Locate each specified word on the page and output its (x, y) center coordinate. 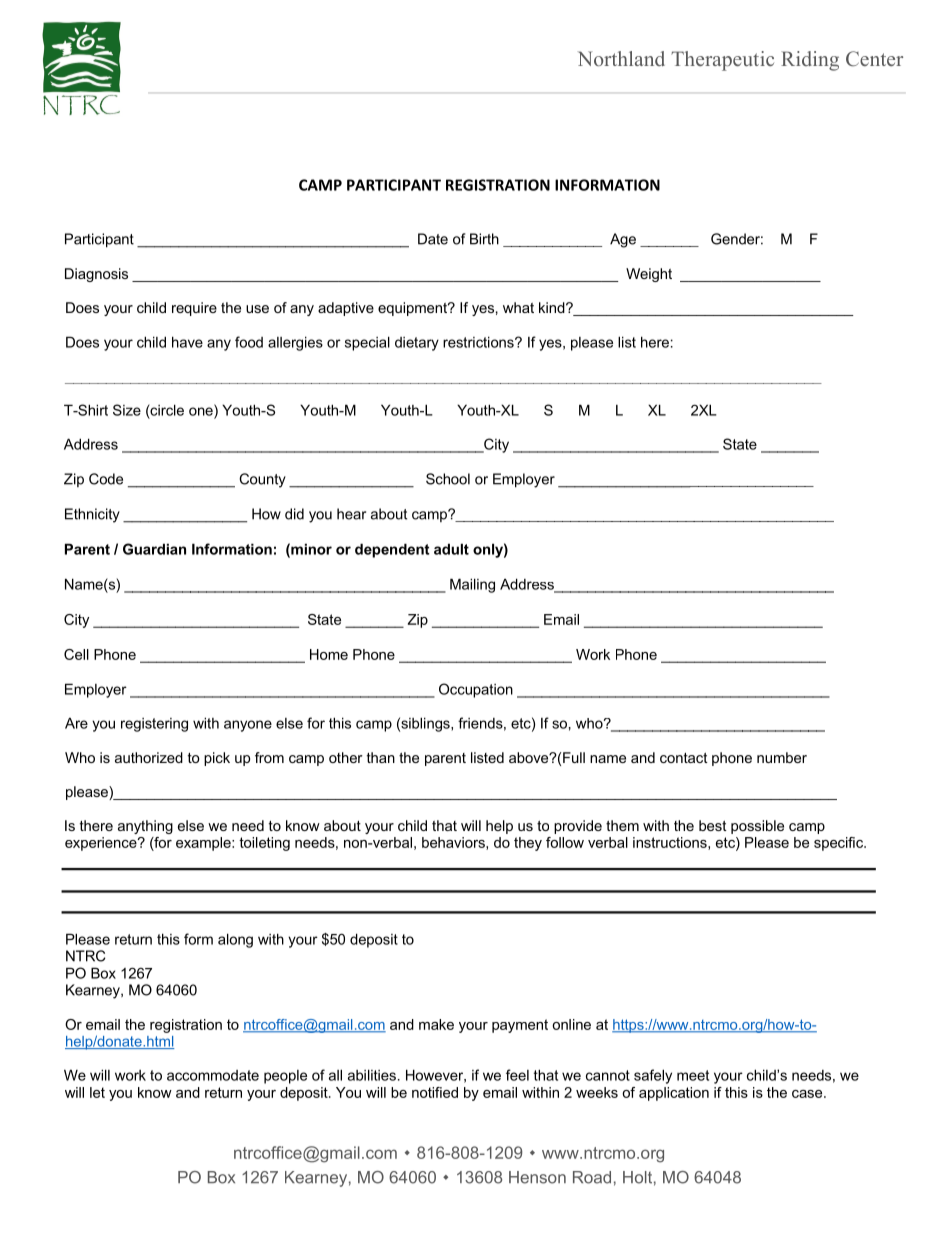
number (782, 757)
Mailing (472, 585)
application (674, 1094)
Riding (810, 61)
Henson (537, 1177)
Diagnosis (96, 275)
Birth (484, 239)
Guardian (154, 549)
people (285, 1077)
